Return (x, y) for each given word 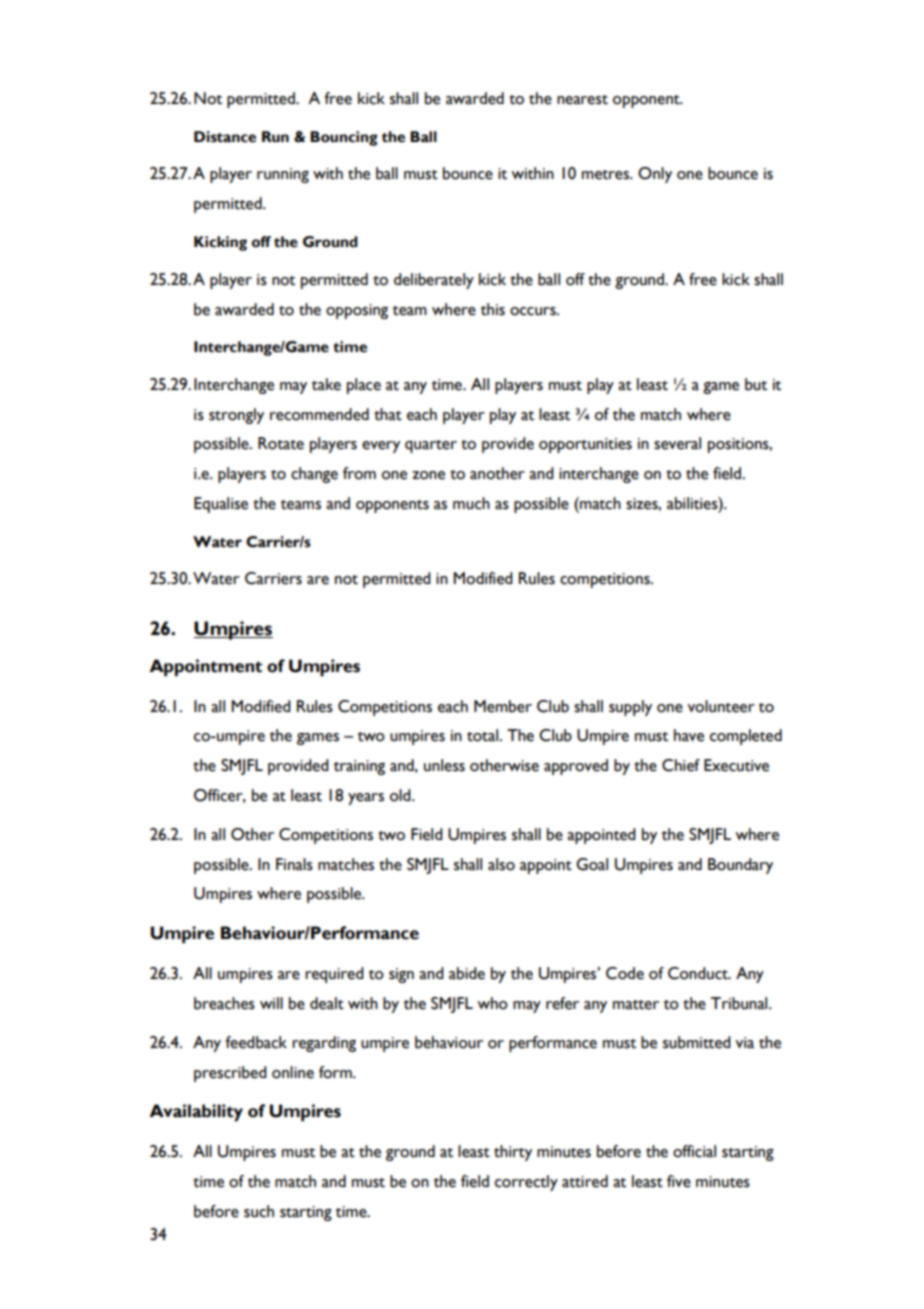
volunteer (721, 706)
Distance (225, 137)
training (359, 767)
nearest (582, 100)
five (679, 1181)
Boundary (740, 866)
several (677, 443)
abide (467, 973)
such (259, 1211)
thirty (513, 1153)
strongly (236, 416)
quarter (431, 446)
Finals (294, 864)
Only (655, 175)
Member (503, 706)
